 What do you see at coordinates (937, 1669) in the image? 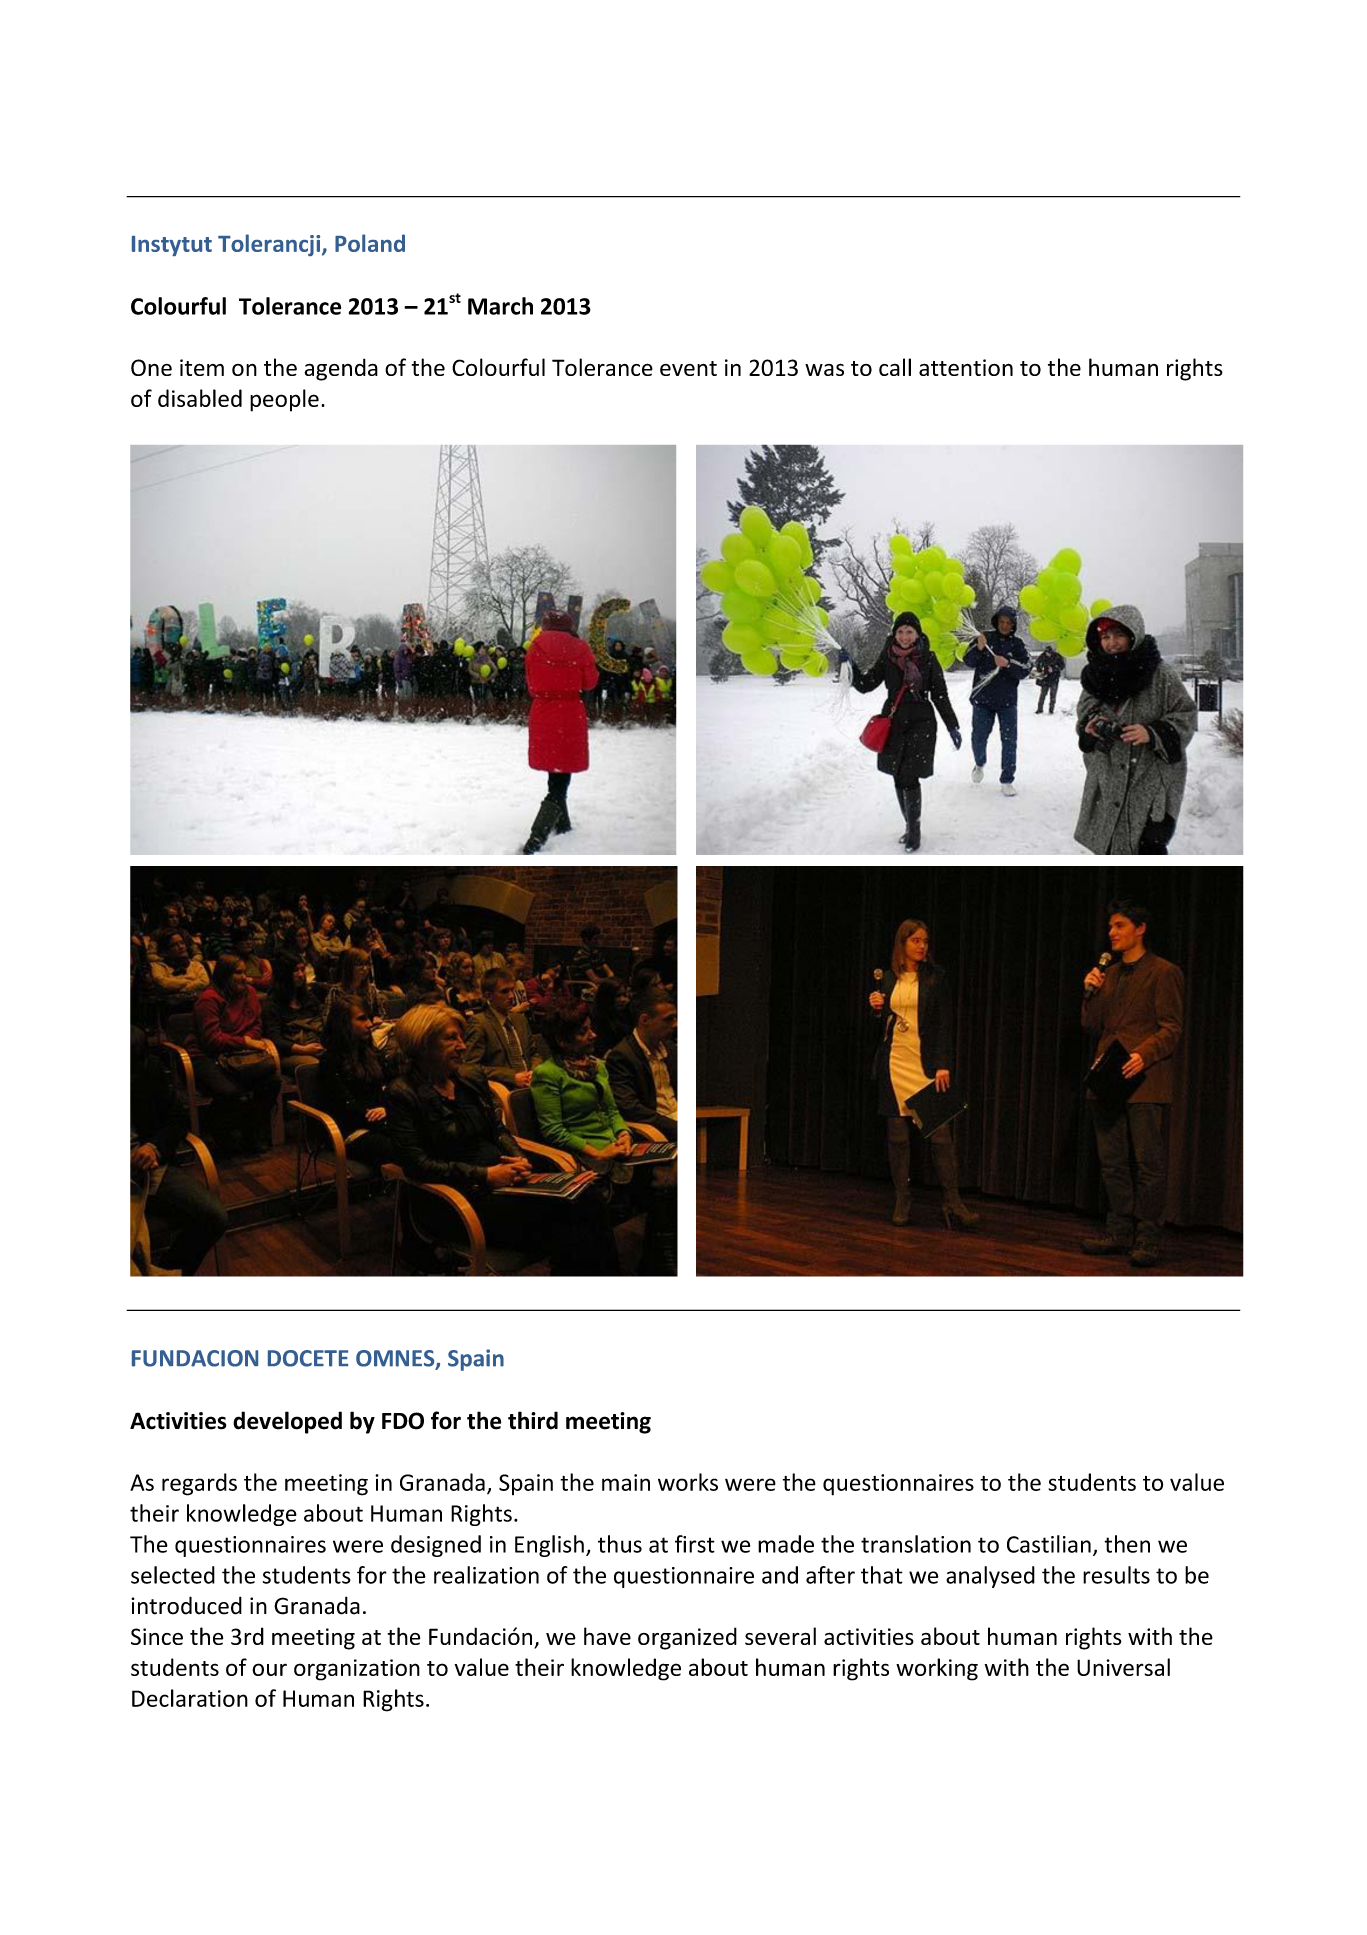
I see `working` at bounding box center [937, 1669].
